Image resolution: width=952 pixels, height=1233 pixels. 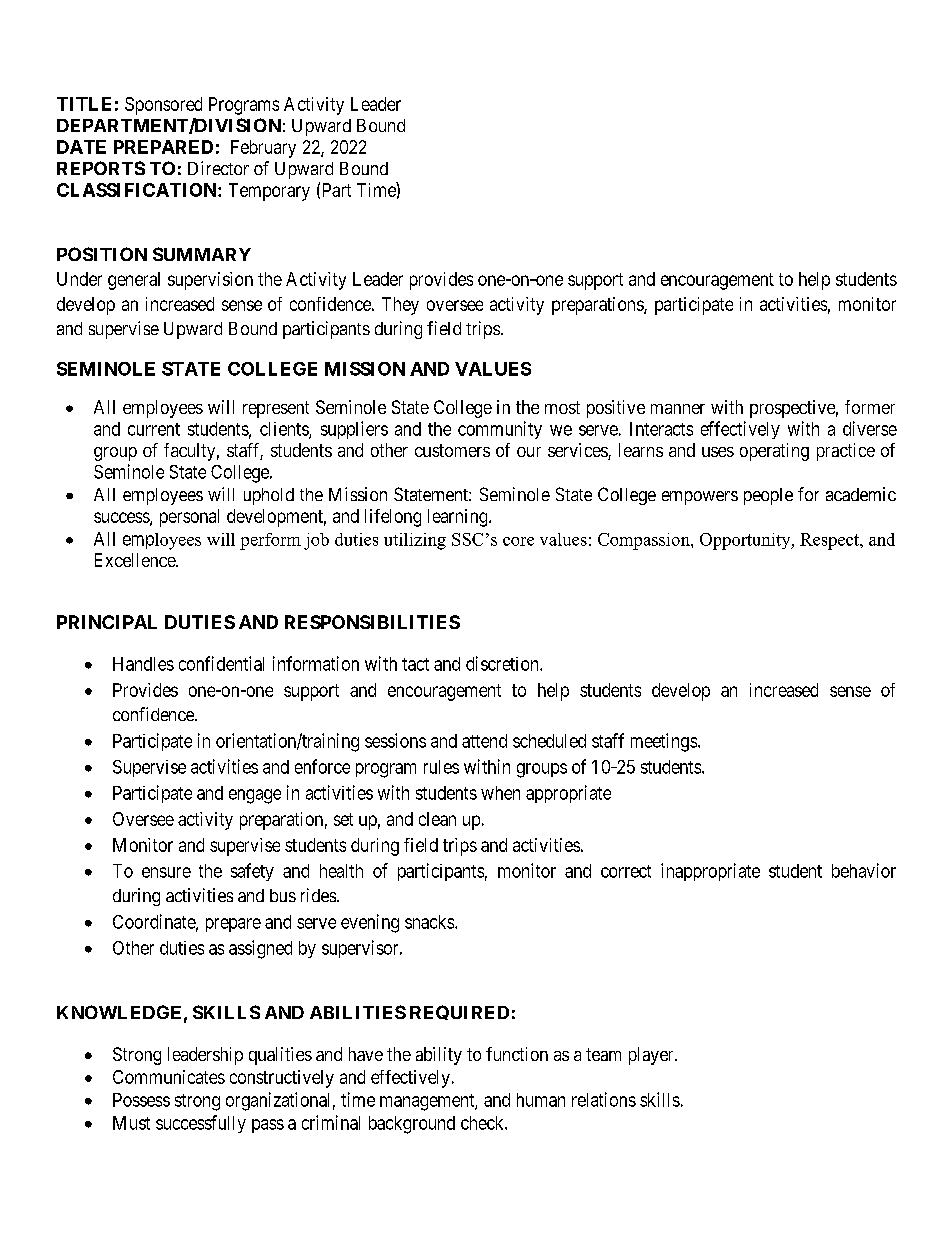 I want to click on manner, so click(x=678, y=409).
